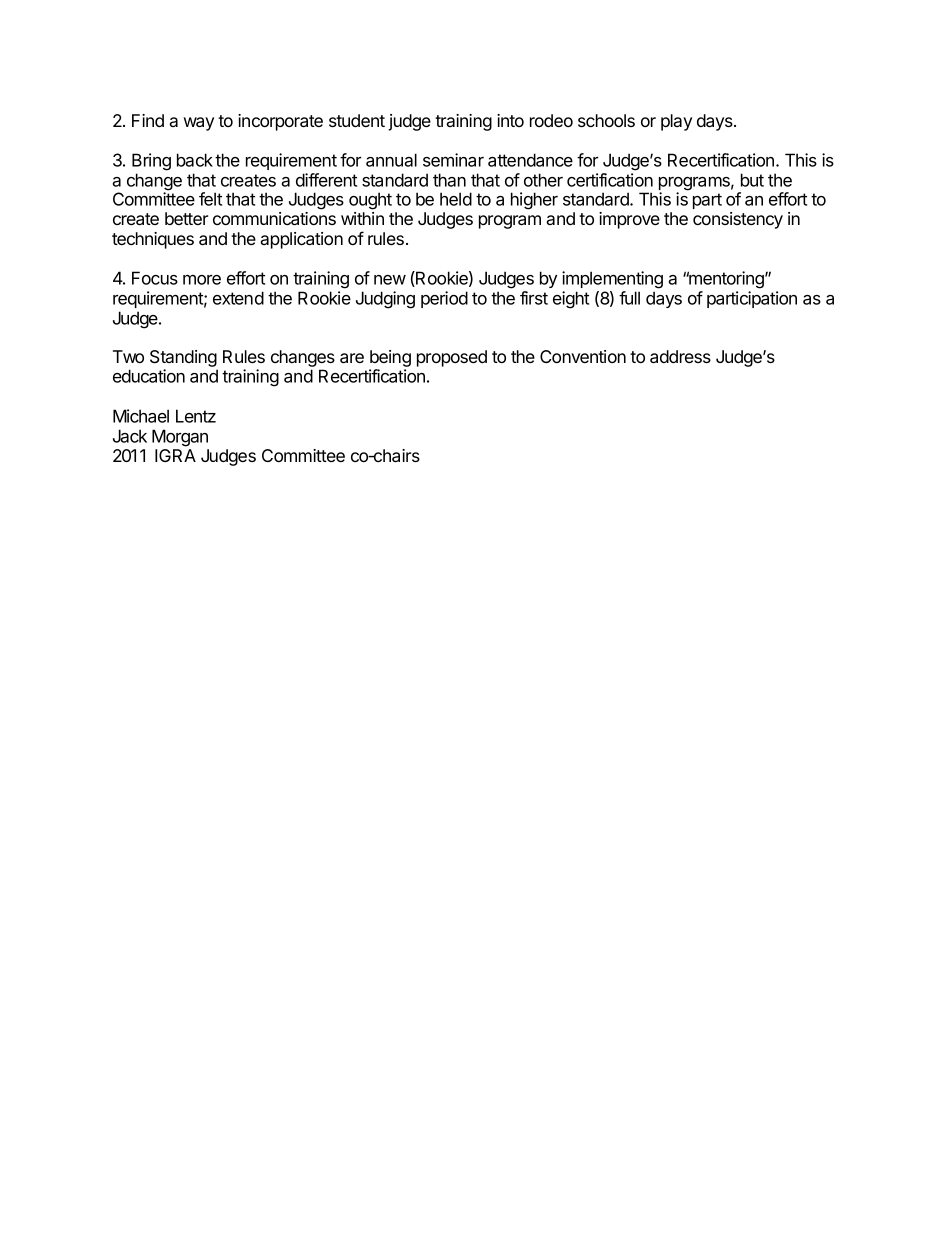 The width and height of the screenshot is (952, 1233). I want to click on into, so click(510, 120).
